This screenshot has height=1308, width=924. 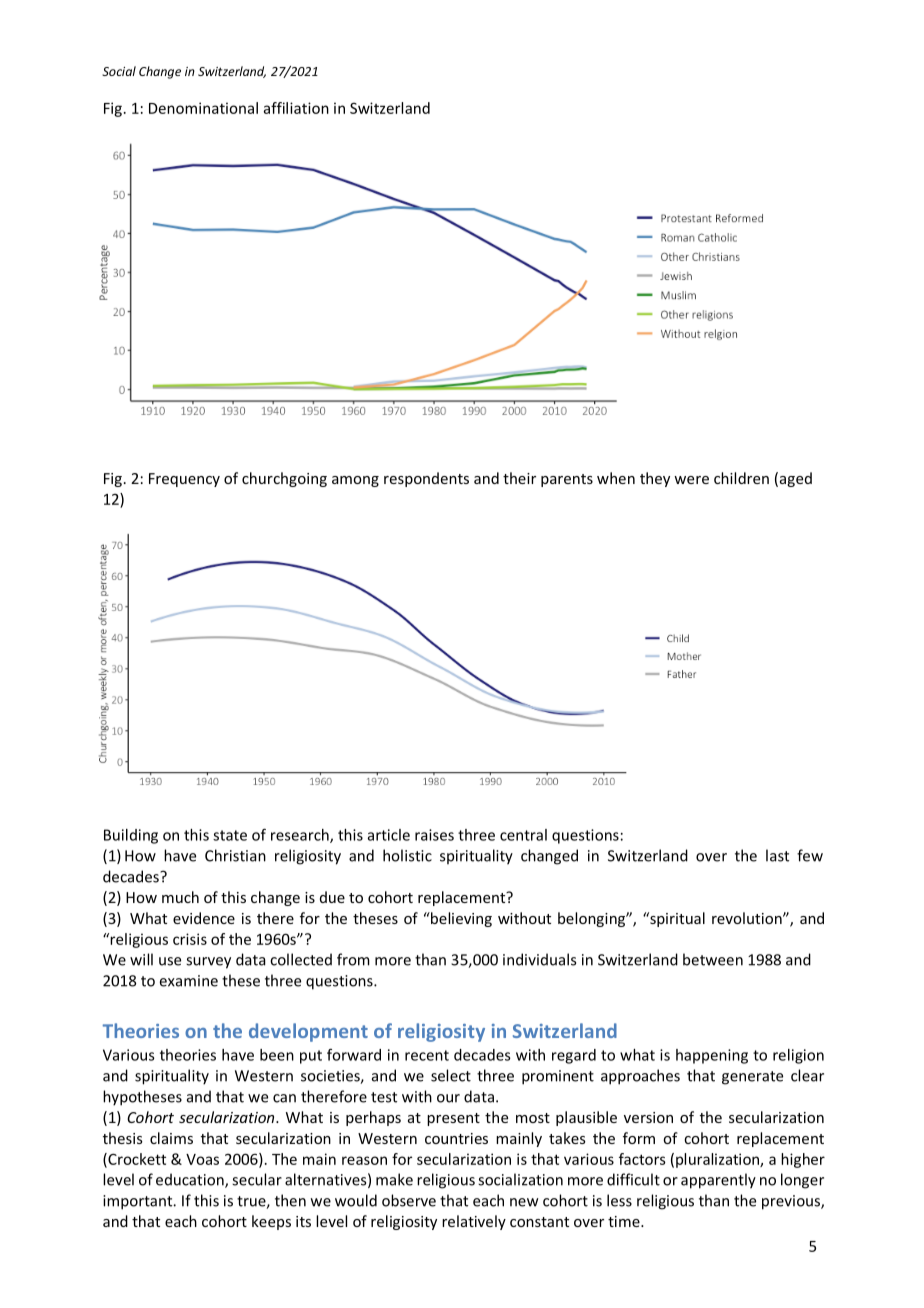 I want to click on among, so click(x=355, y=481).
